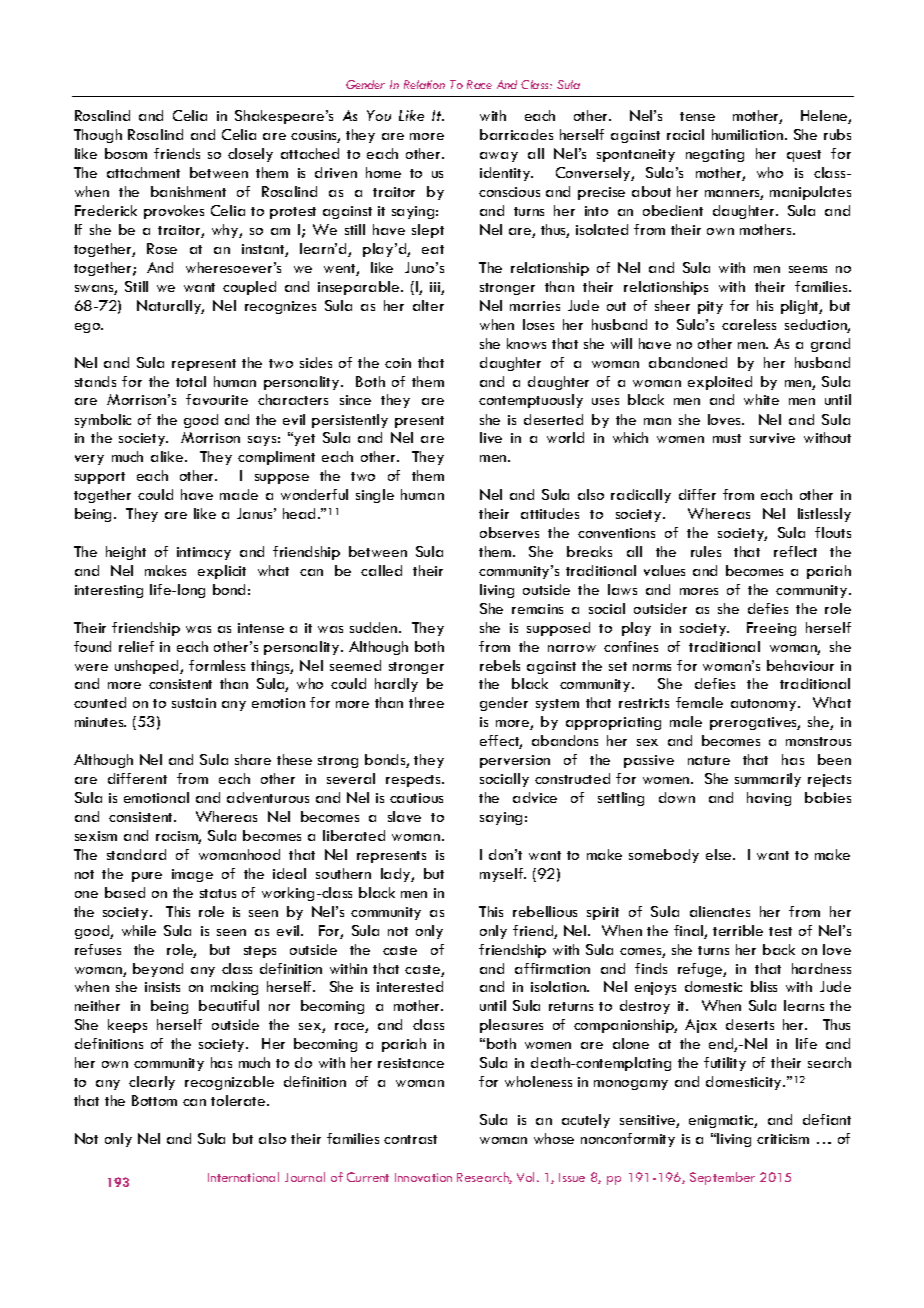  I want to click on knows, so click(526, 343).
